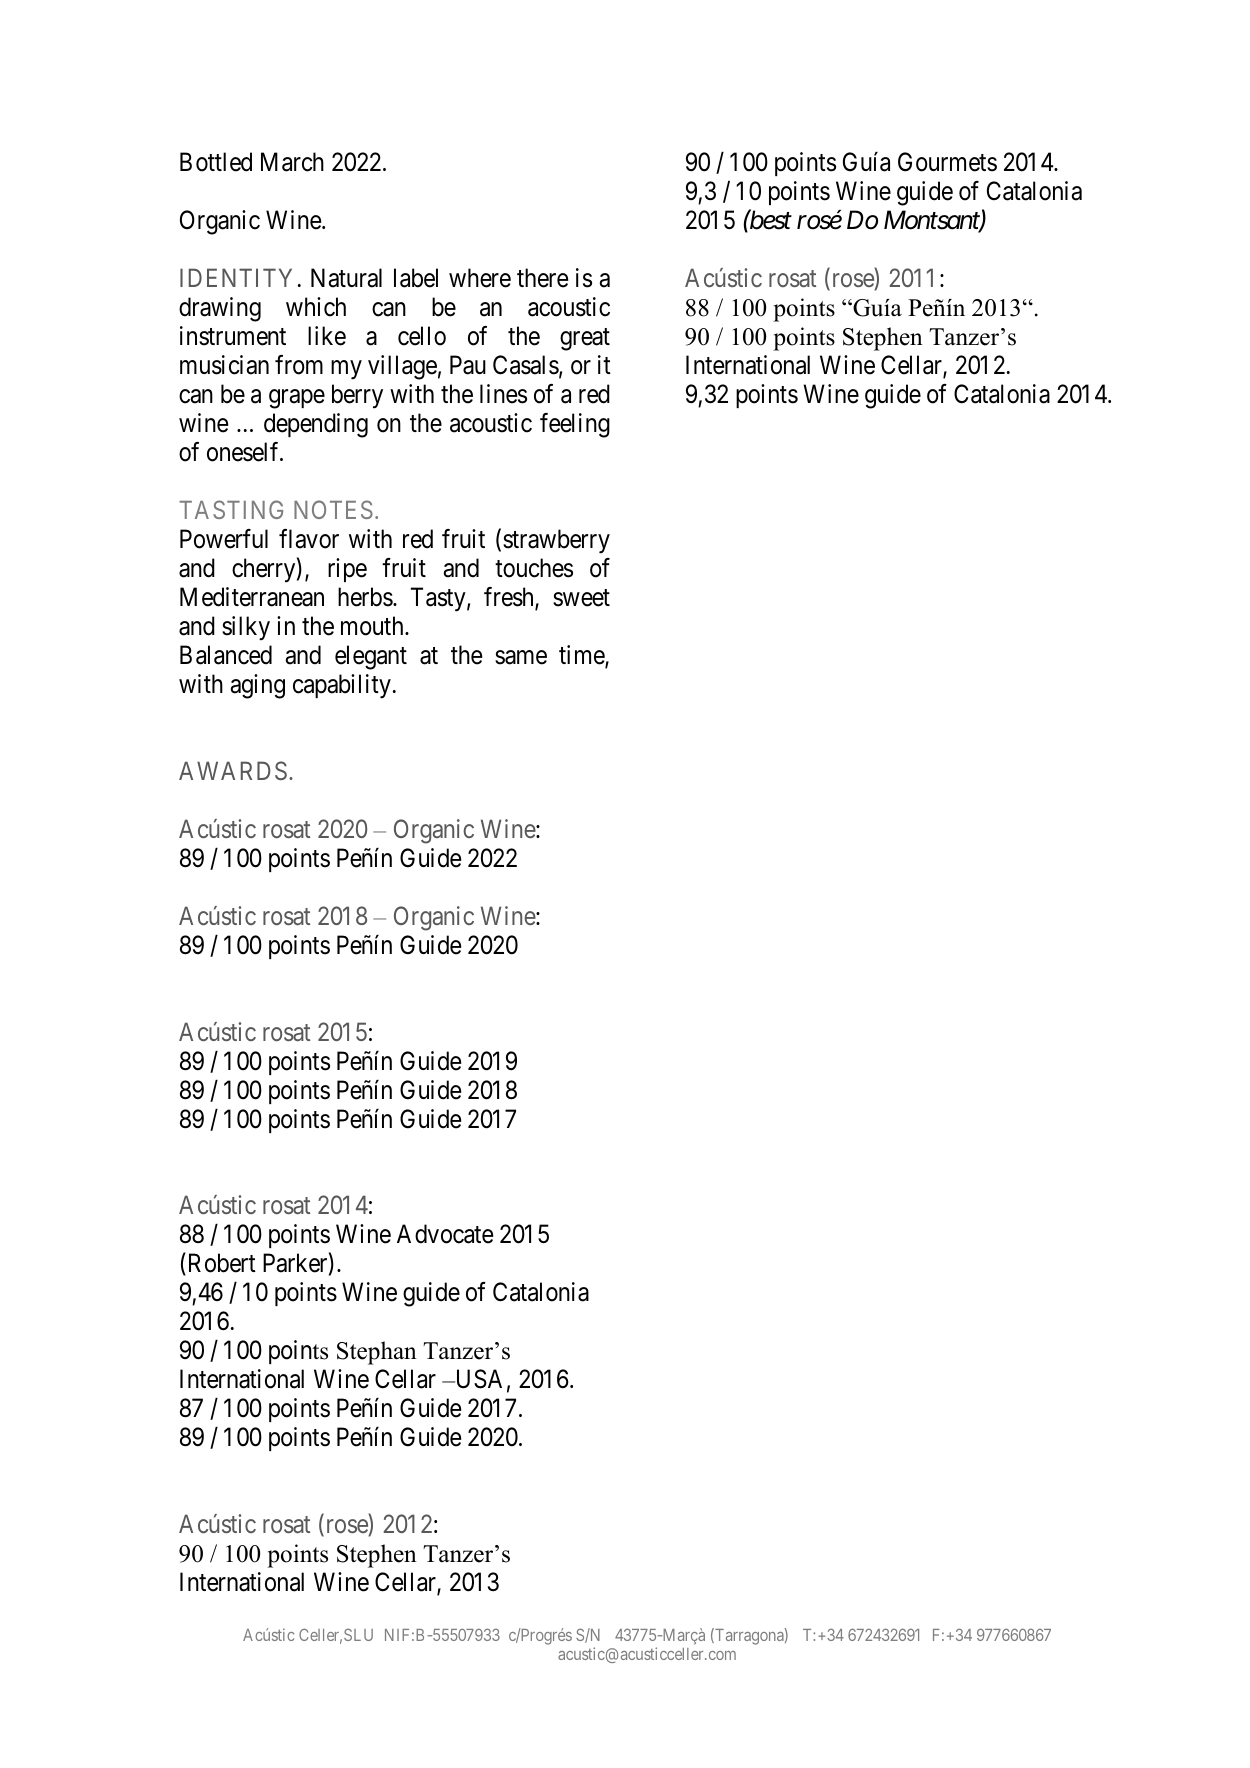 The width and height of the document is (1250, 1768). I want to click on Stephan, so click(377, 1353).
